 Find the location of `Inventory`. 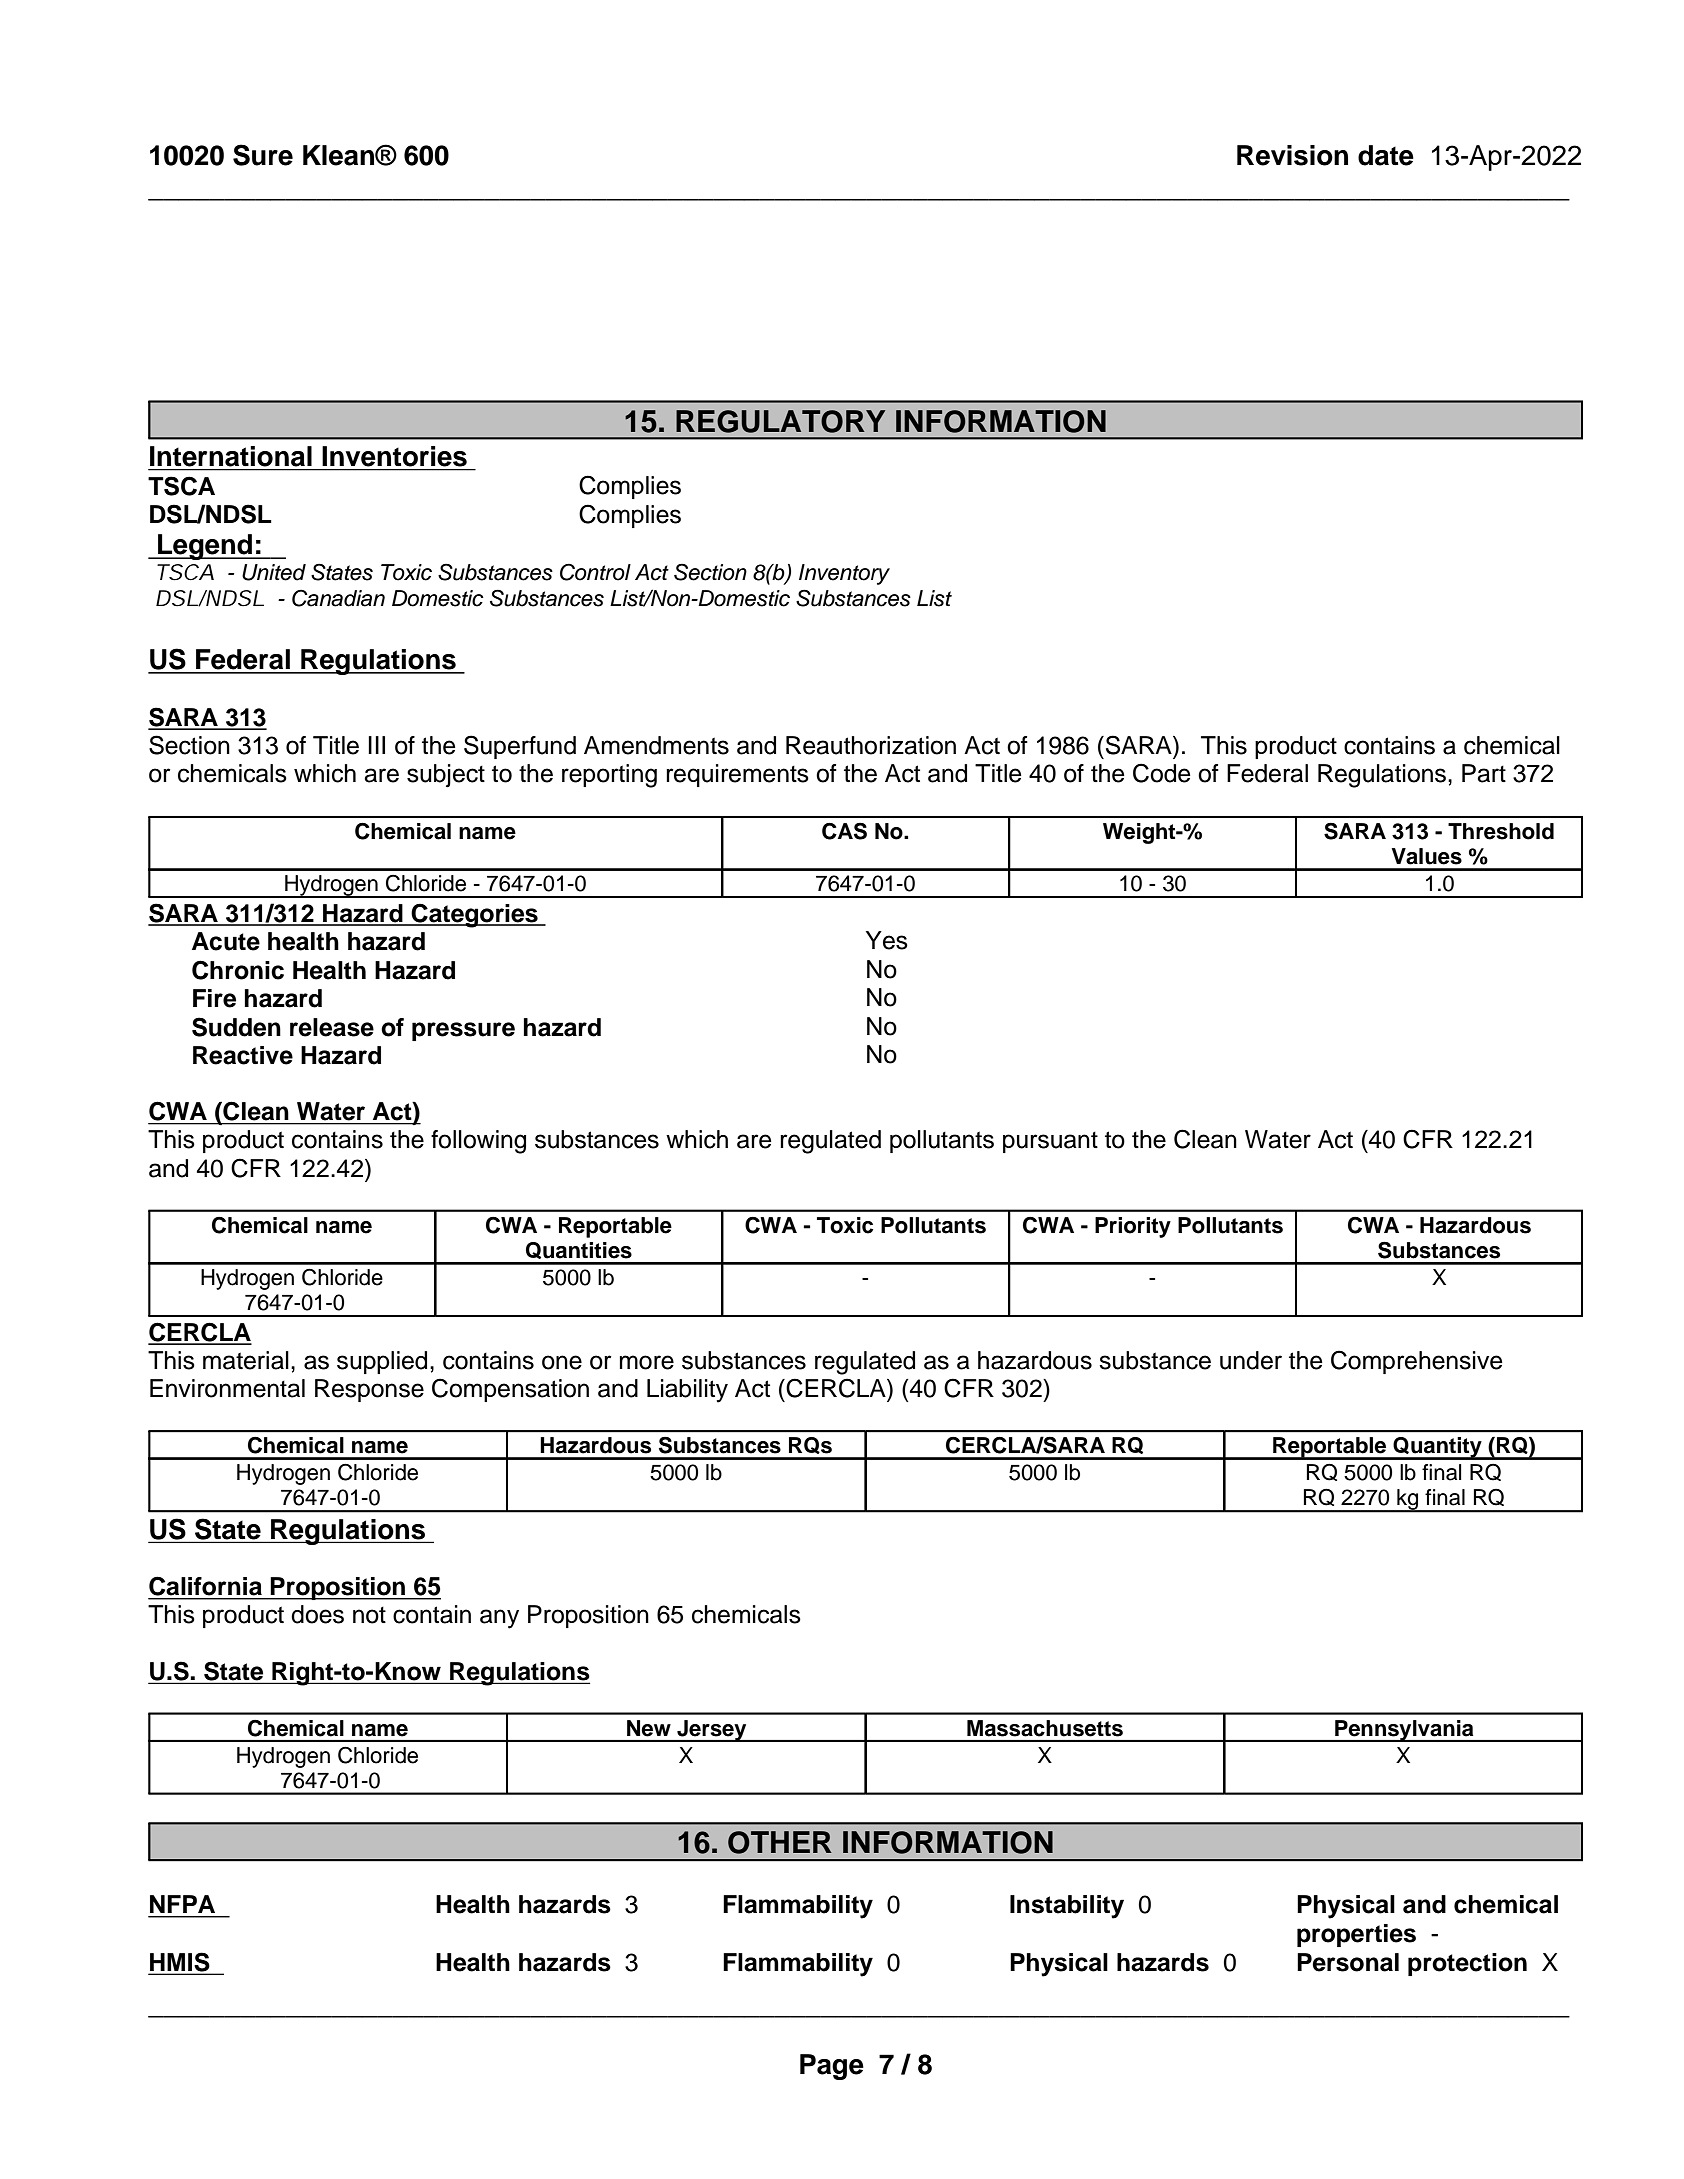

Inventory is located at coordinates (844, 574).
